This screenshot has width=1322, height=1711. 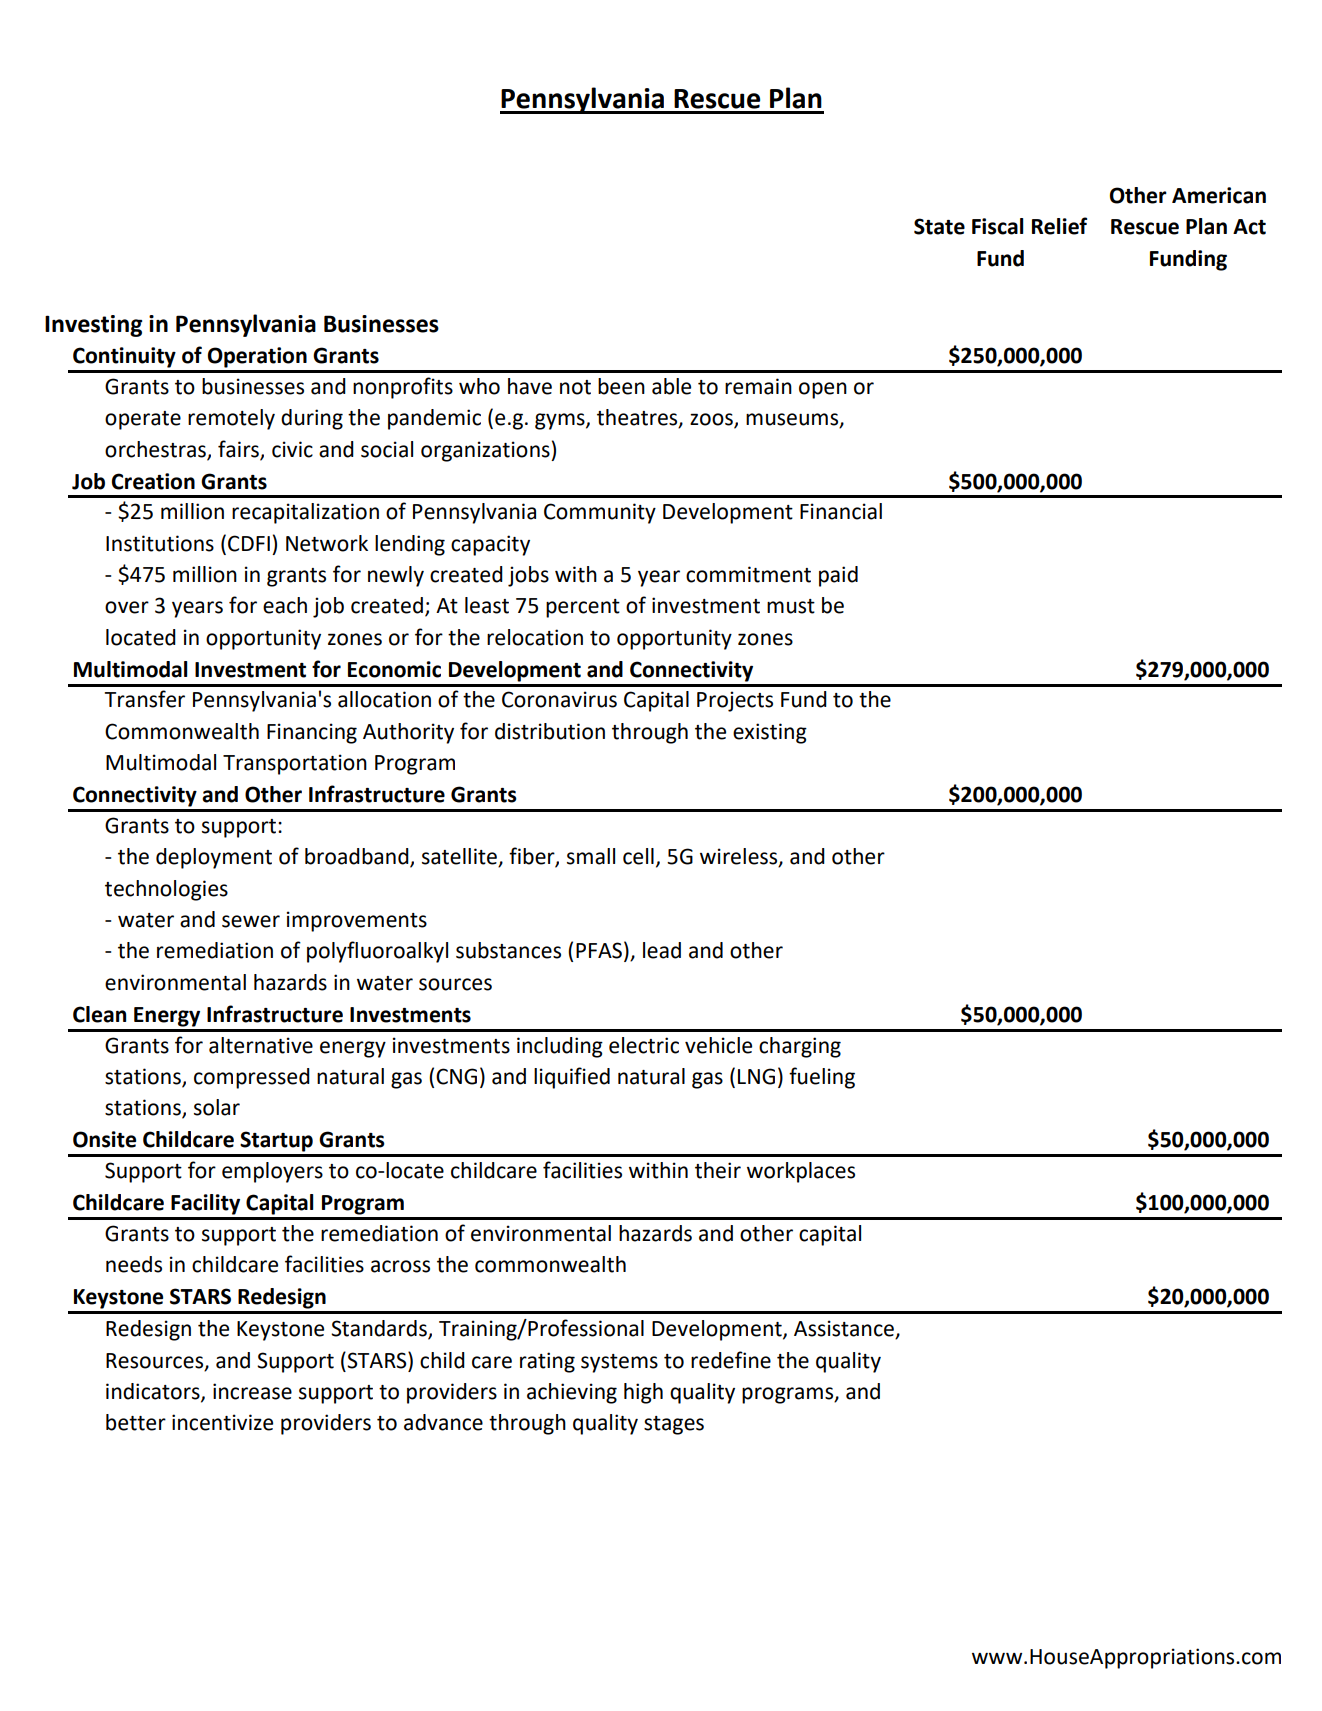 What do you see at coordinates (644, 1045) in the screenshot?
I see `electric` at bounding box center [644, 1045].
